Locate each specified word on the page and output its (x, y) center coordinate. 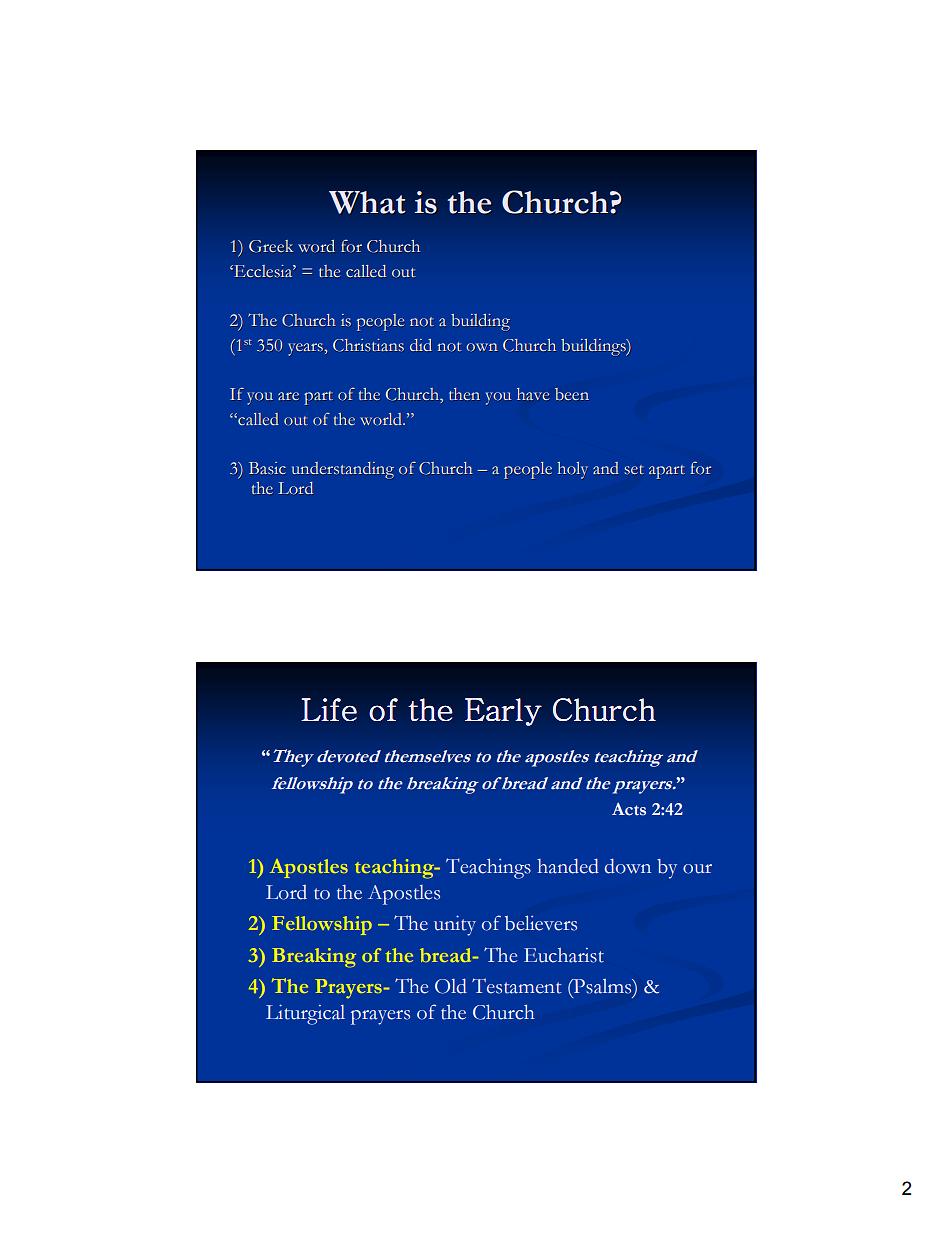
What (367, 202)
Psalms (602, 987)
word (316, 246)
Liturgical (305, 1014)
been (572, 394)
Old (451, 986)
